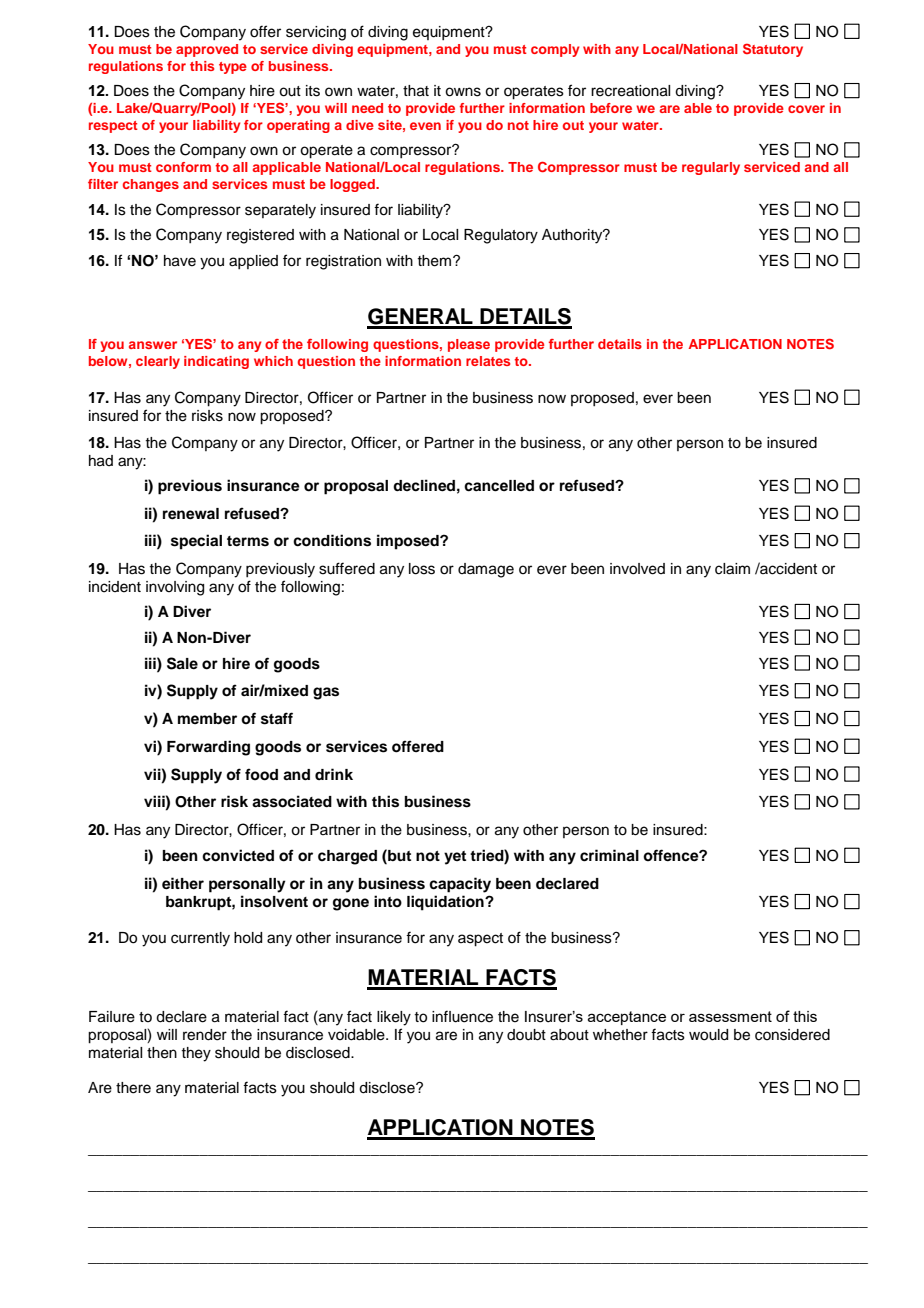 The height and width of the screenshot is (1308, 924). Describe the element at coordinates (732, 569) in the screenshot. I see `claim` at that location.
